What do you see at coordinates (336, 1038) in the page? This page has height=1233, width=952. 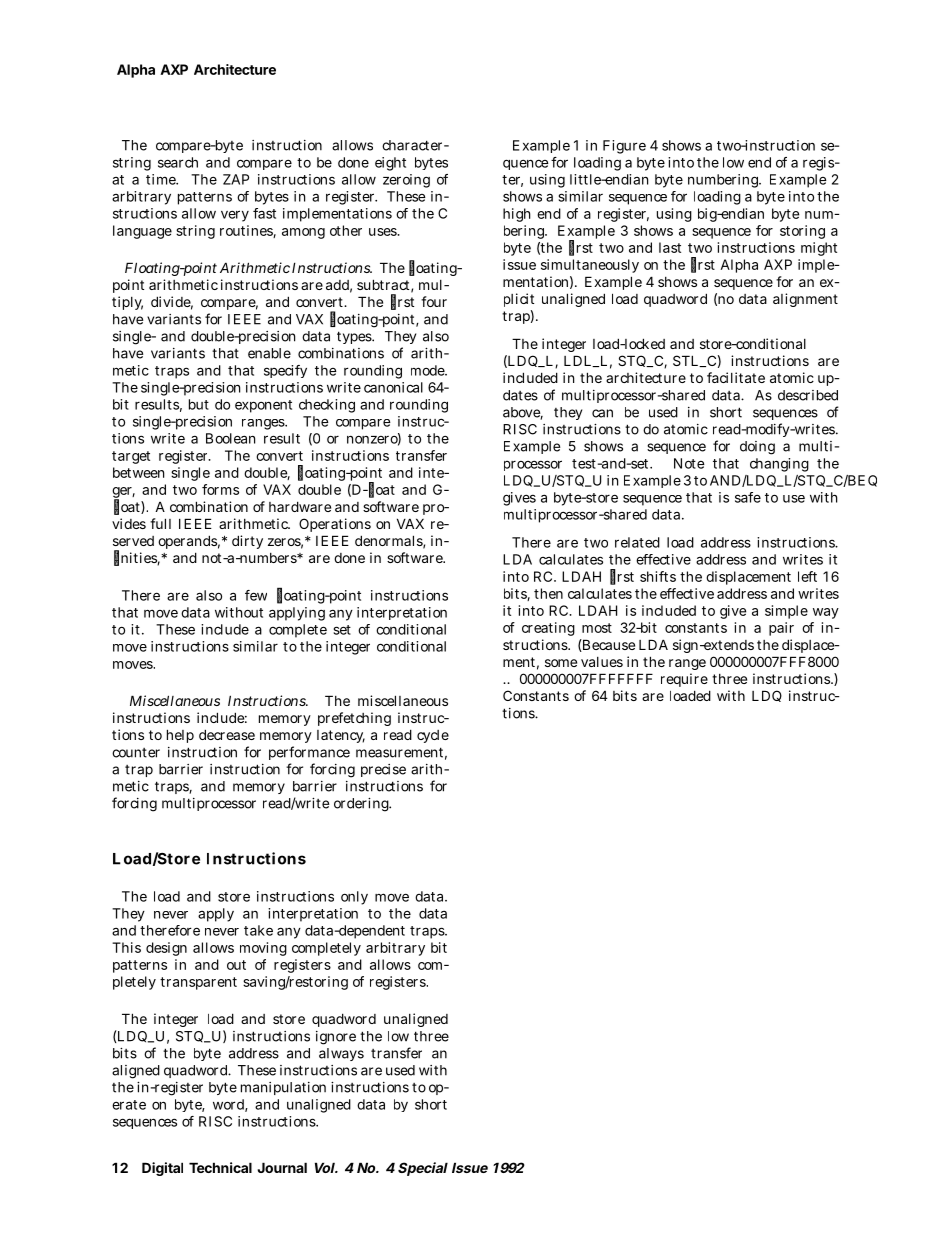 I see `ignore` at bounding box center [336, 1038].
